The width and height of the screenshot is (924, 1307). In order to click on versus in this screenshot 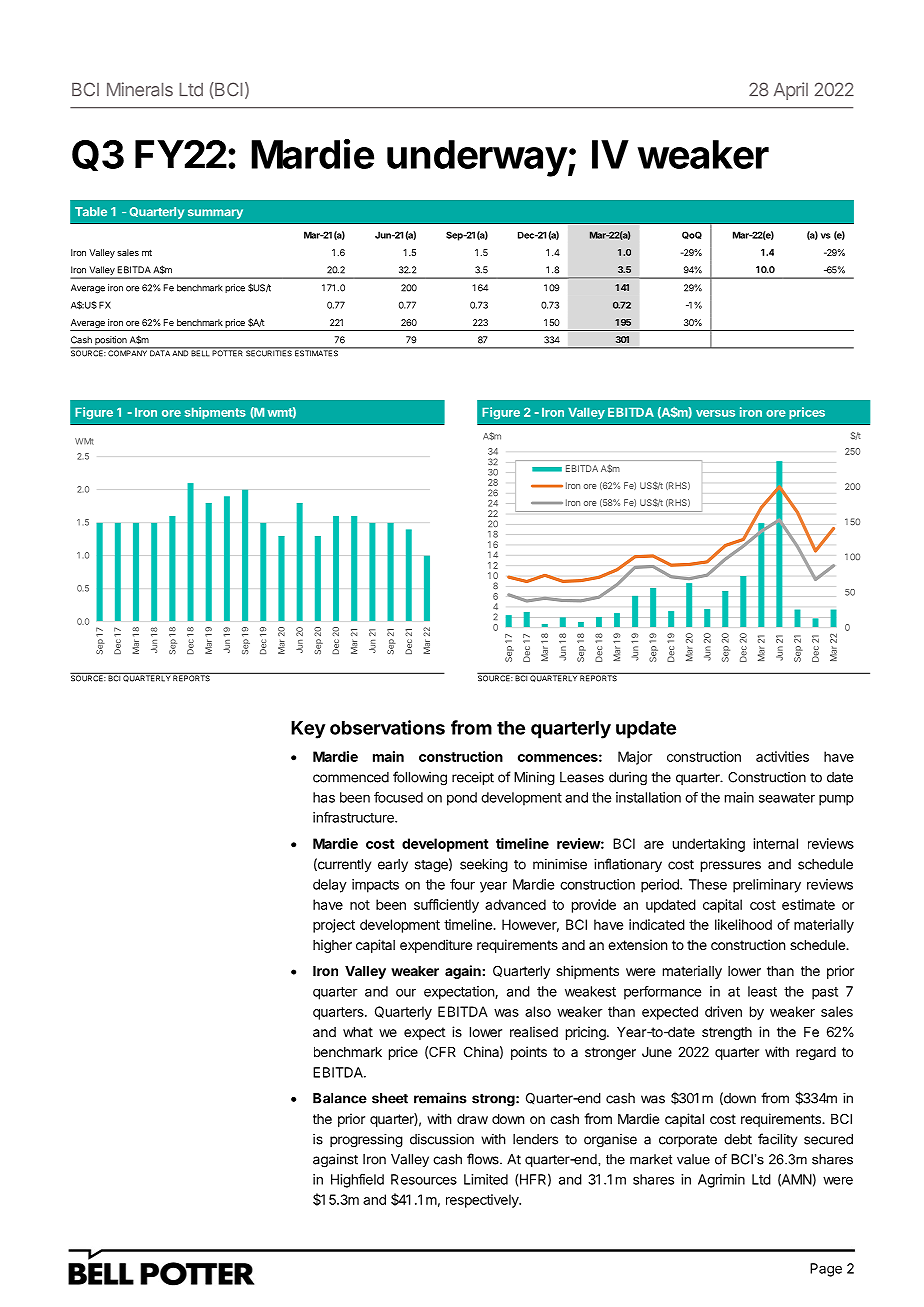, I will do `click(715, 413)`.
